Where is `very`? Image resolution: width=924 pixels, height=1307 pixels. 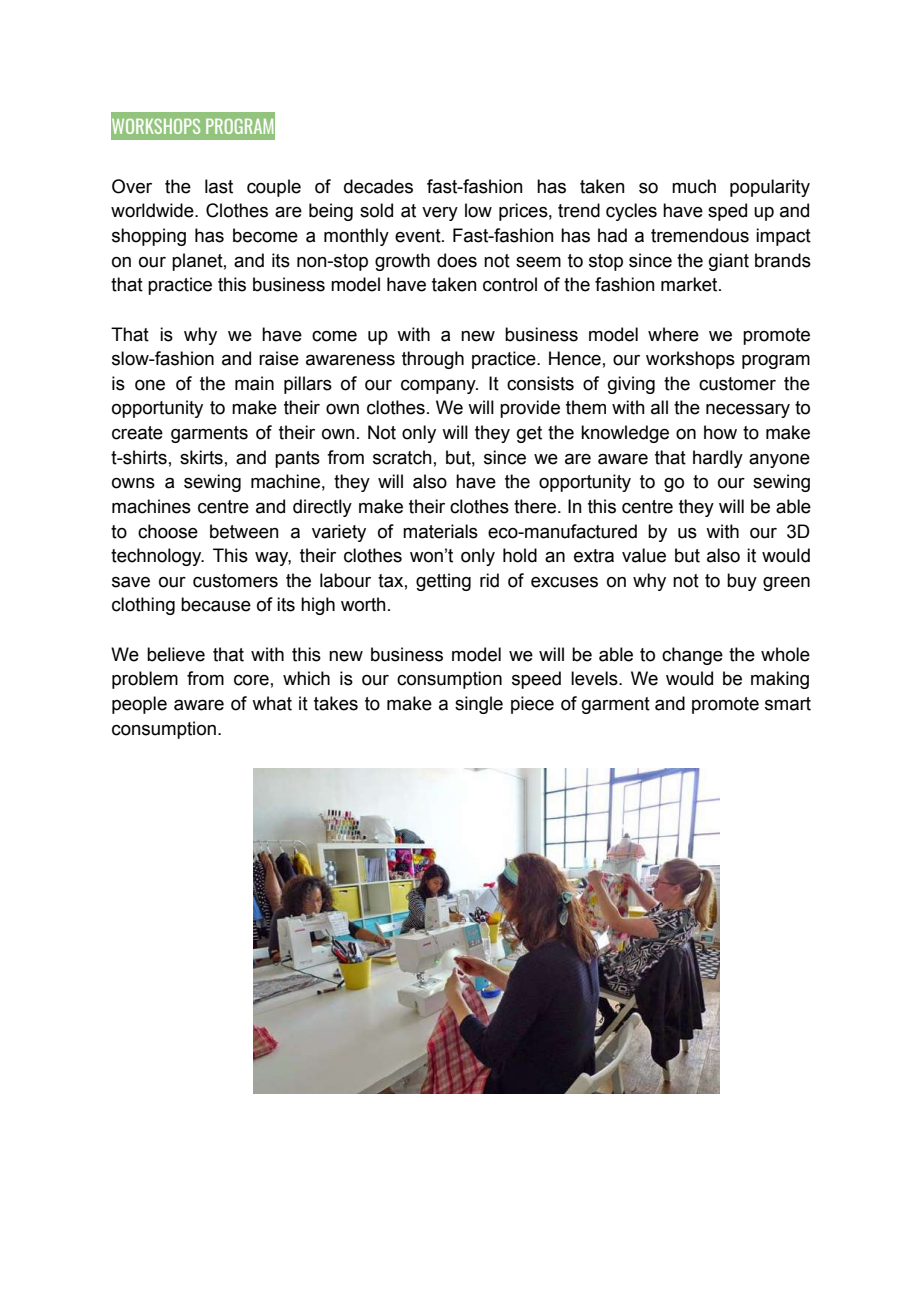
very is located at coordinates (440, 214).
